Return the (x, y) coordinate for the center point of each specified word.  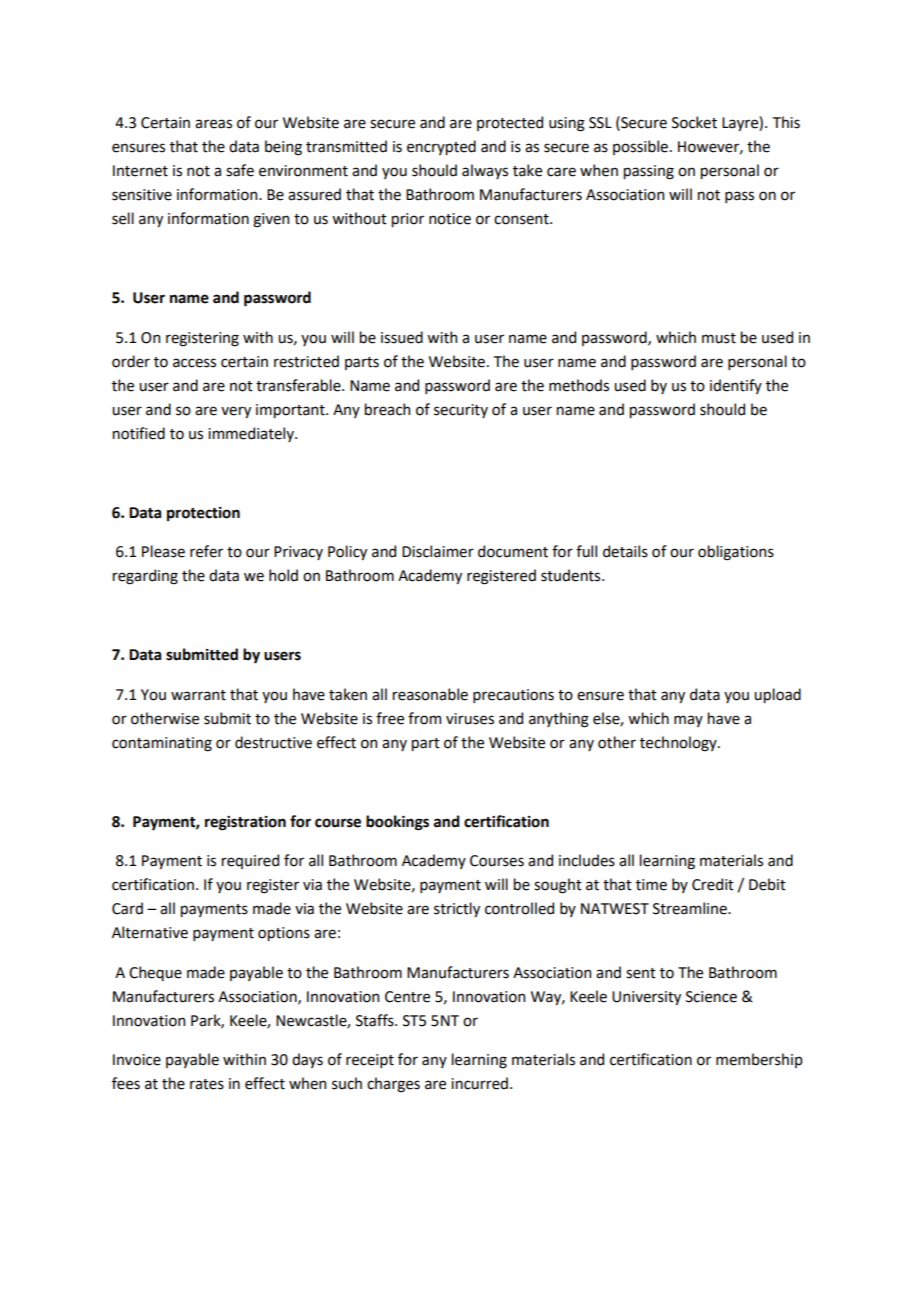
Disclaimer (438, 551)
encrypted (441, 147)
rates (207, 1084)
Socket (694, 122)
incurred (479, 1083)
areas (213, 124)
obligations (736, 553)
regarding (145, 577)
